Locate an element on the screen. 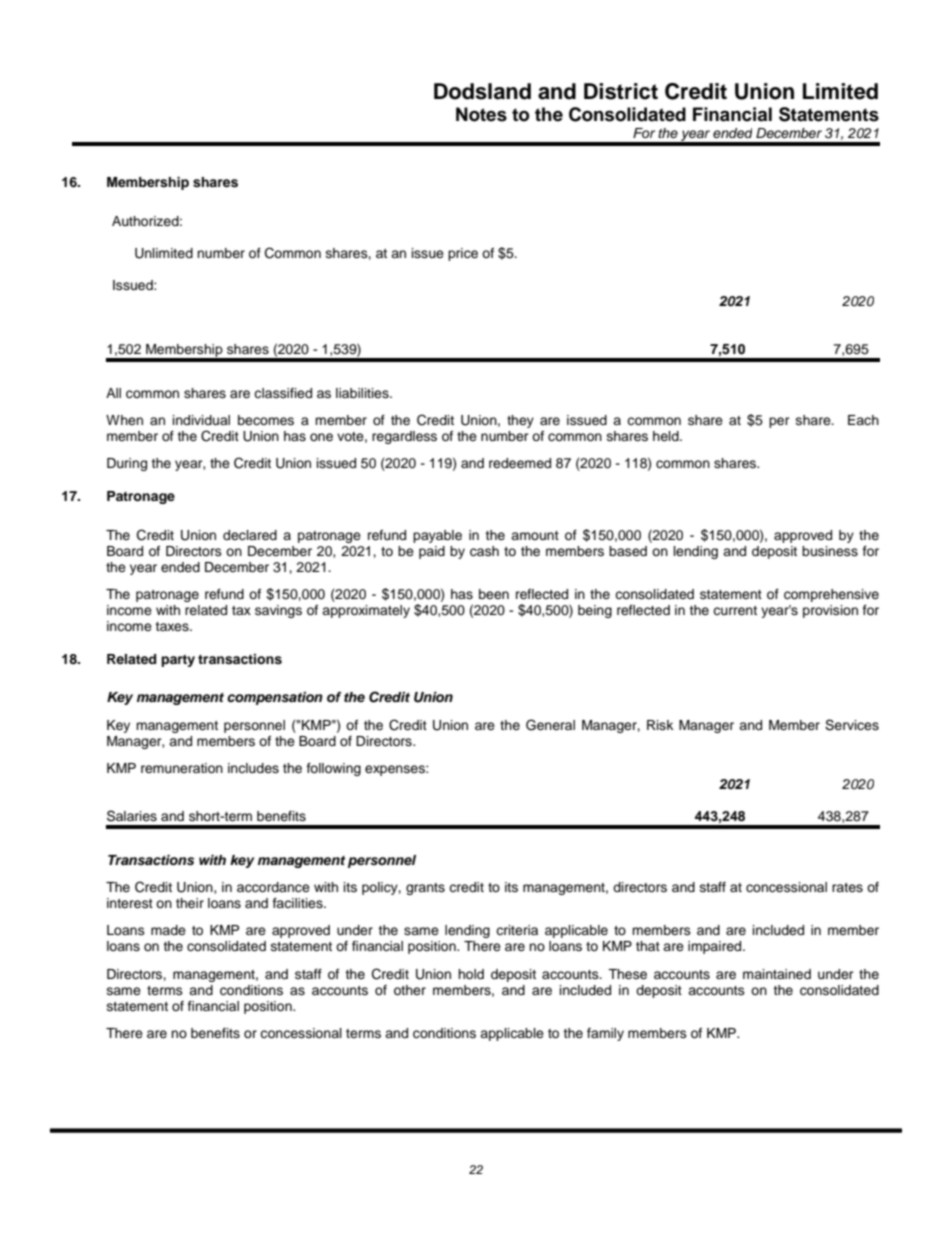 The height and width of the screenshot is (1233, 952). hold is located at coordinates (471, 974).
